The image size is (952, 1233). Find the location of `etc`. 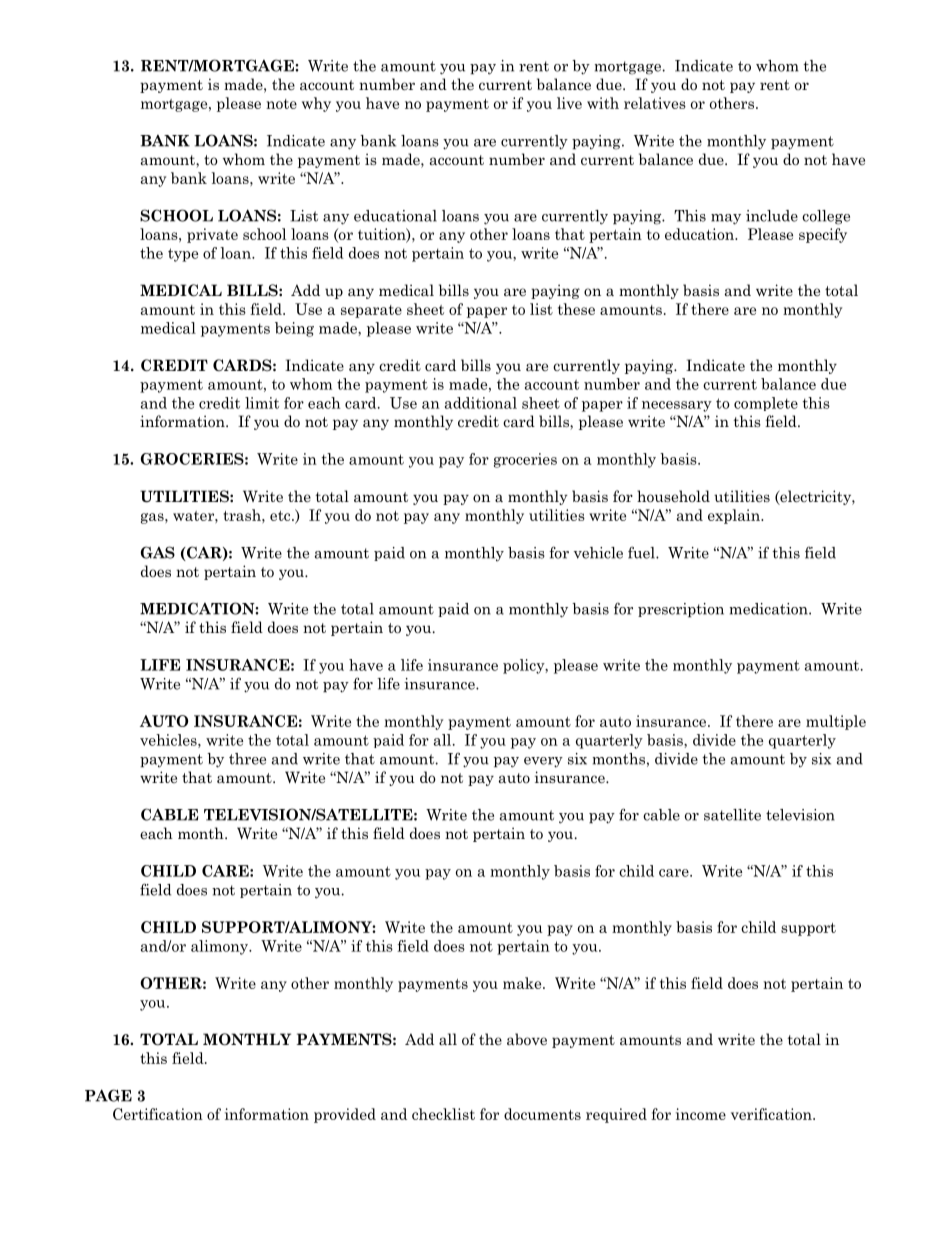

etc is located at coordinates (281, 516).
